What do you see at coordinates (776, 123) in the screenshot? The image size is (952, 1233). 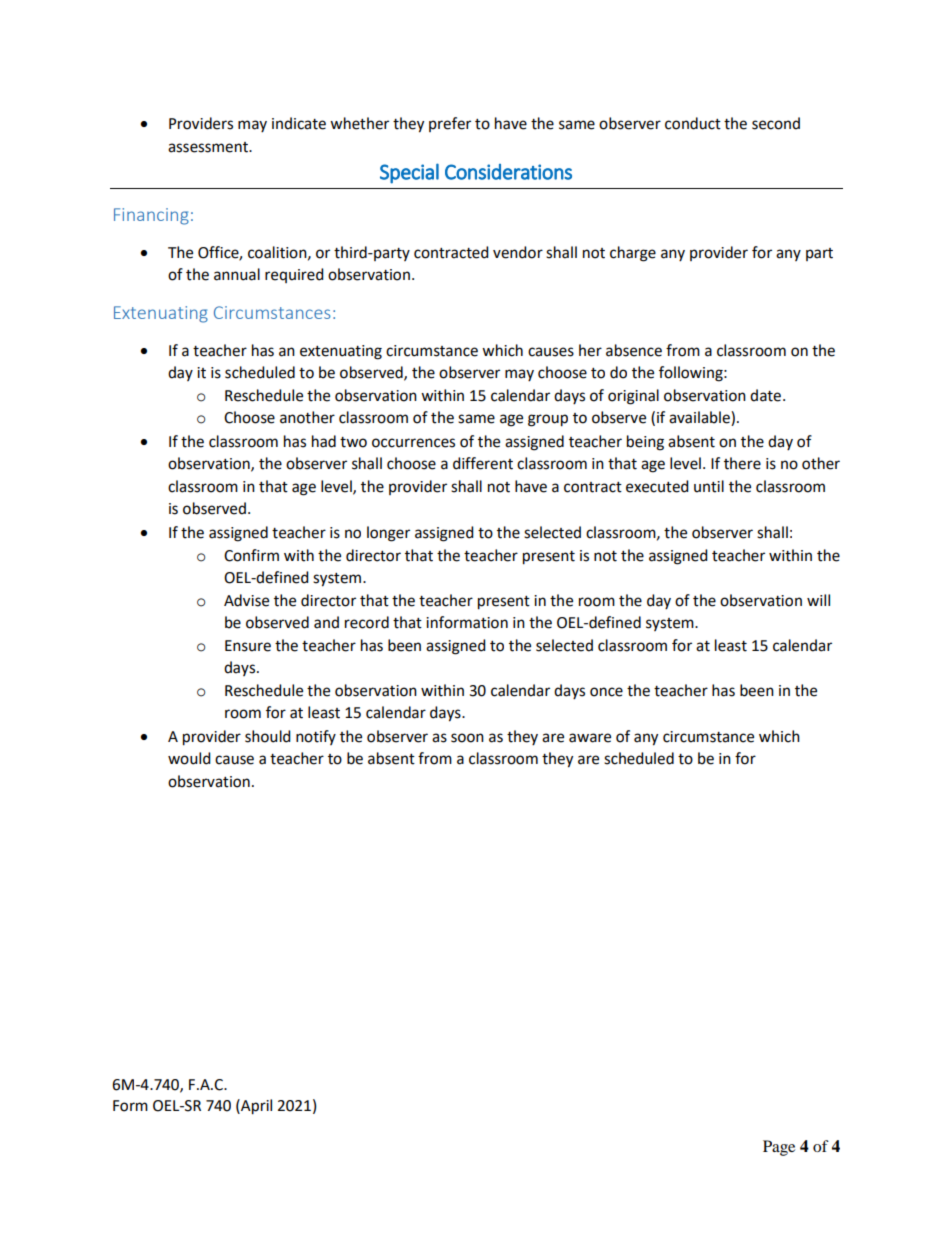 I see `second` at bounding box center [776, 123].
